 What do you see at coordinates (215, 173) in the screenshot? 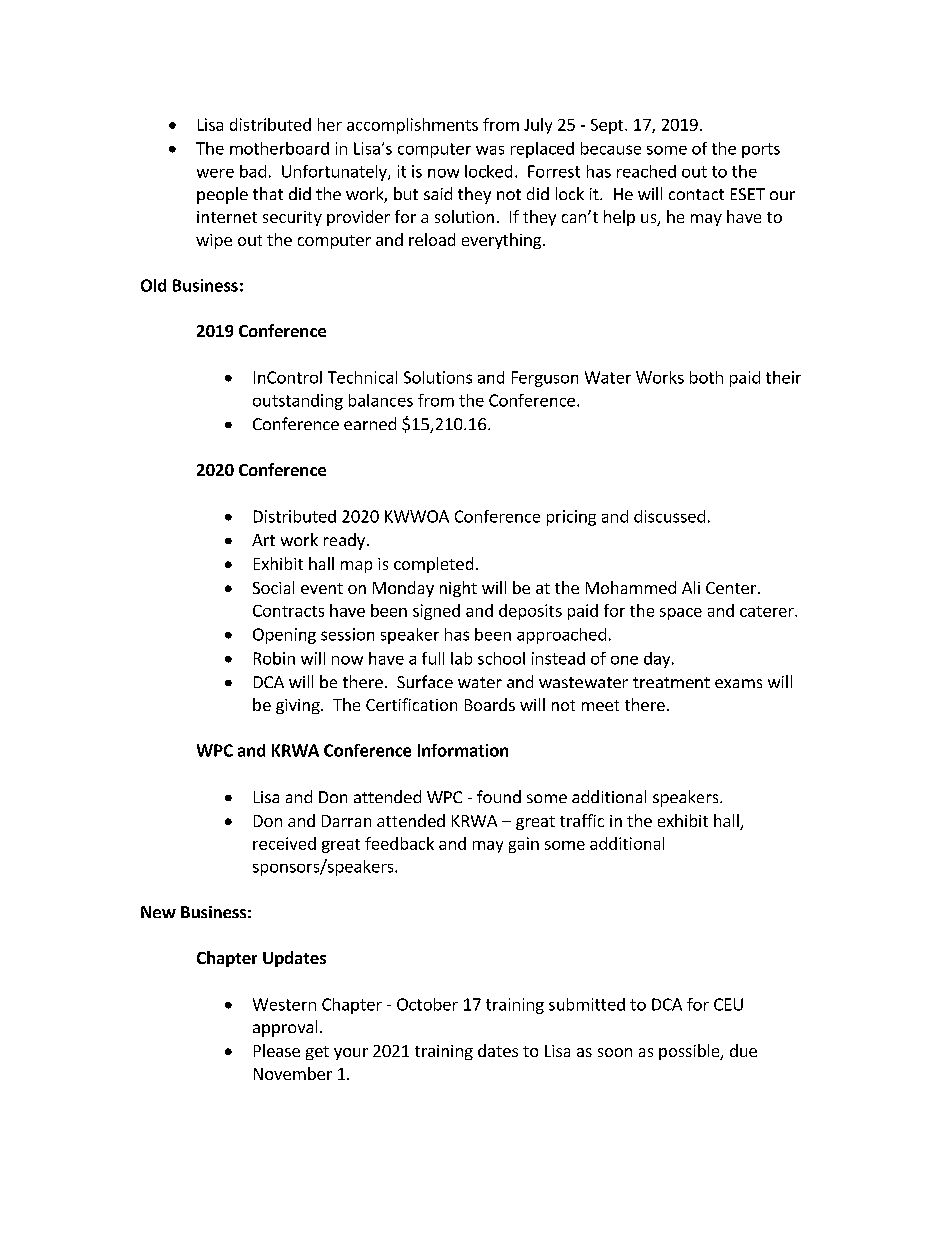
I see `were` at bounding box center [215, 173].
